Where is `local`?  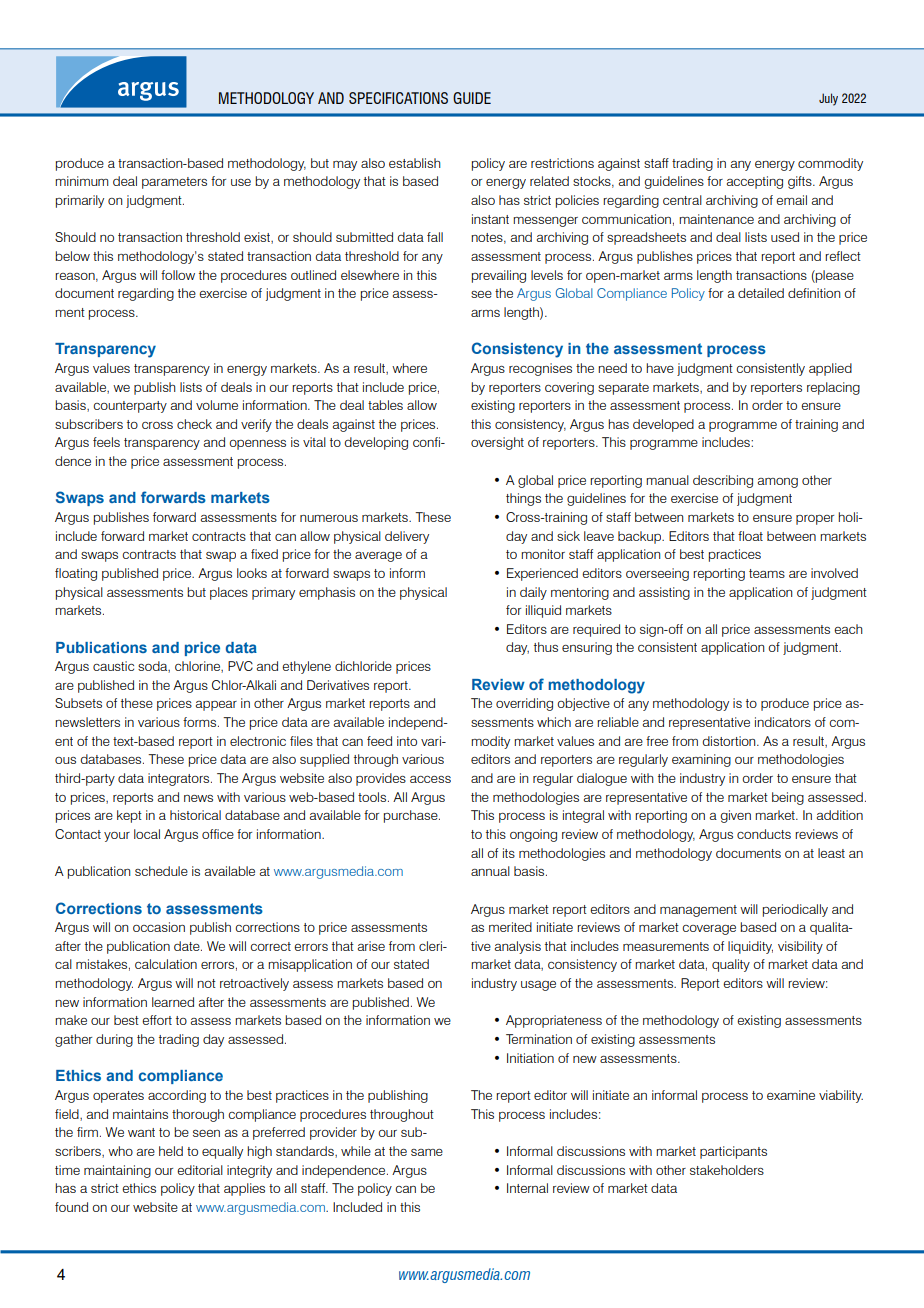
local is located at coordinates (147, 834).
